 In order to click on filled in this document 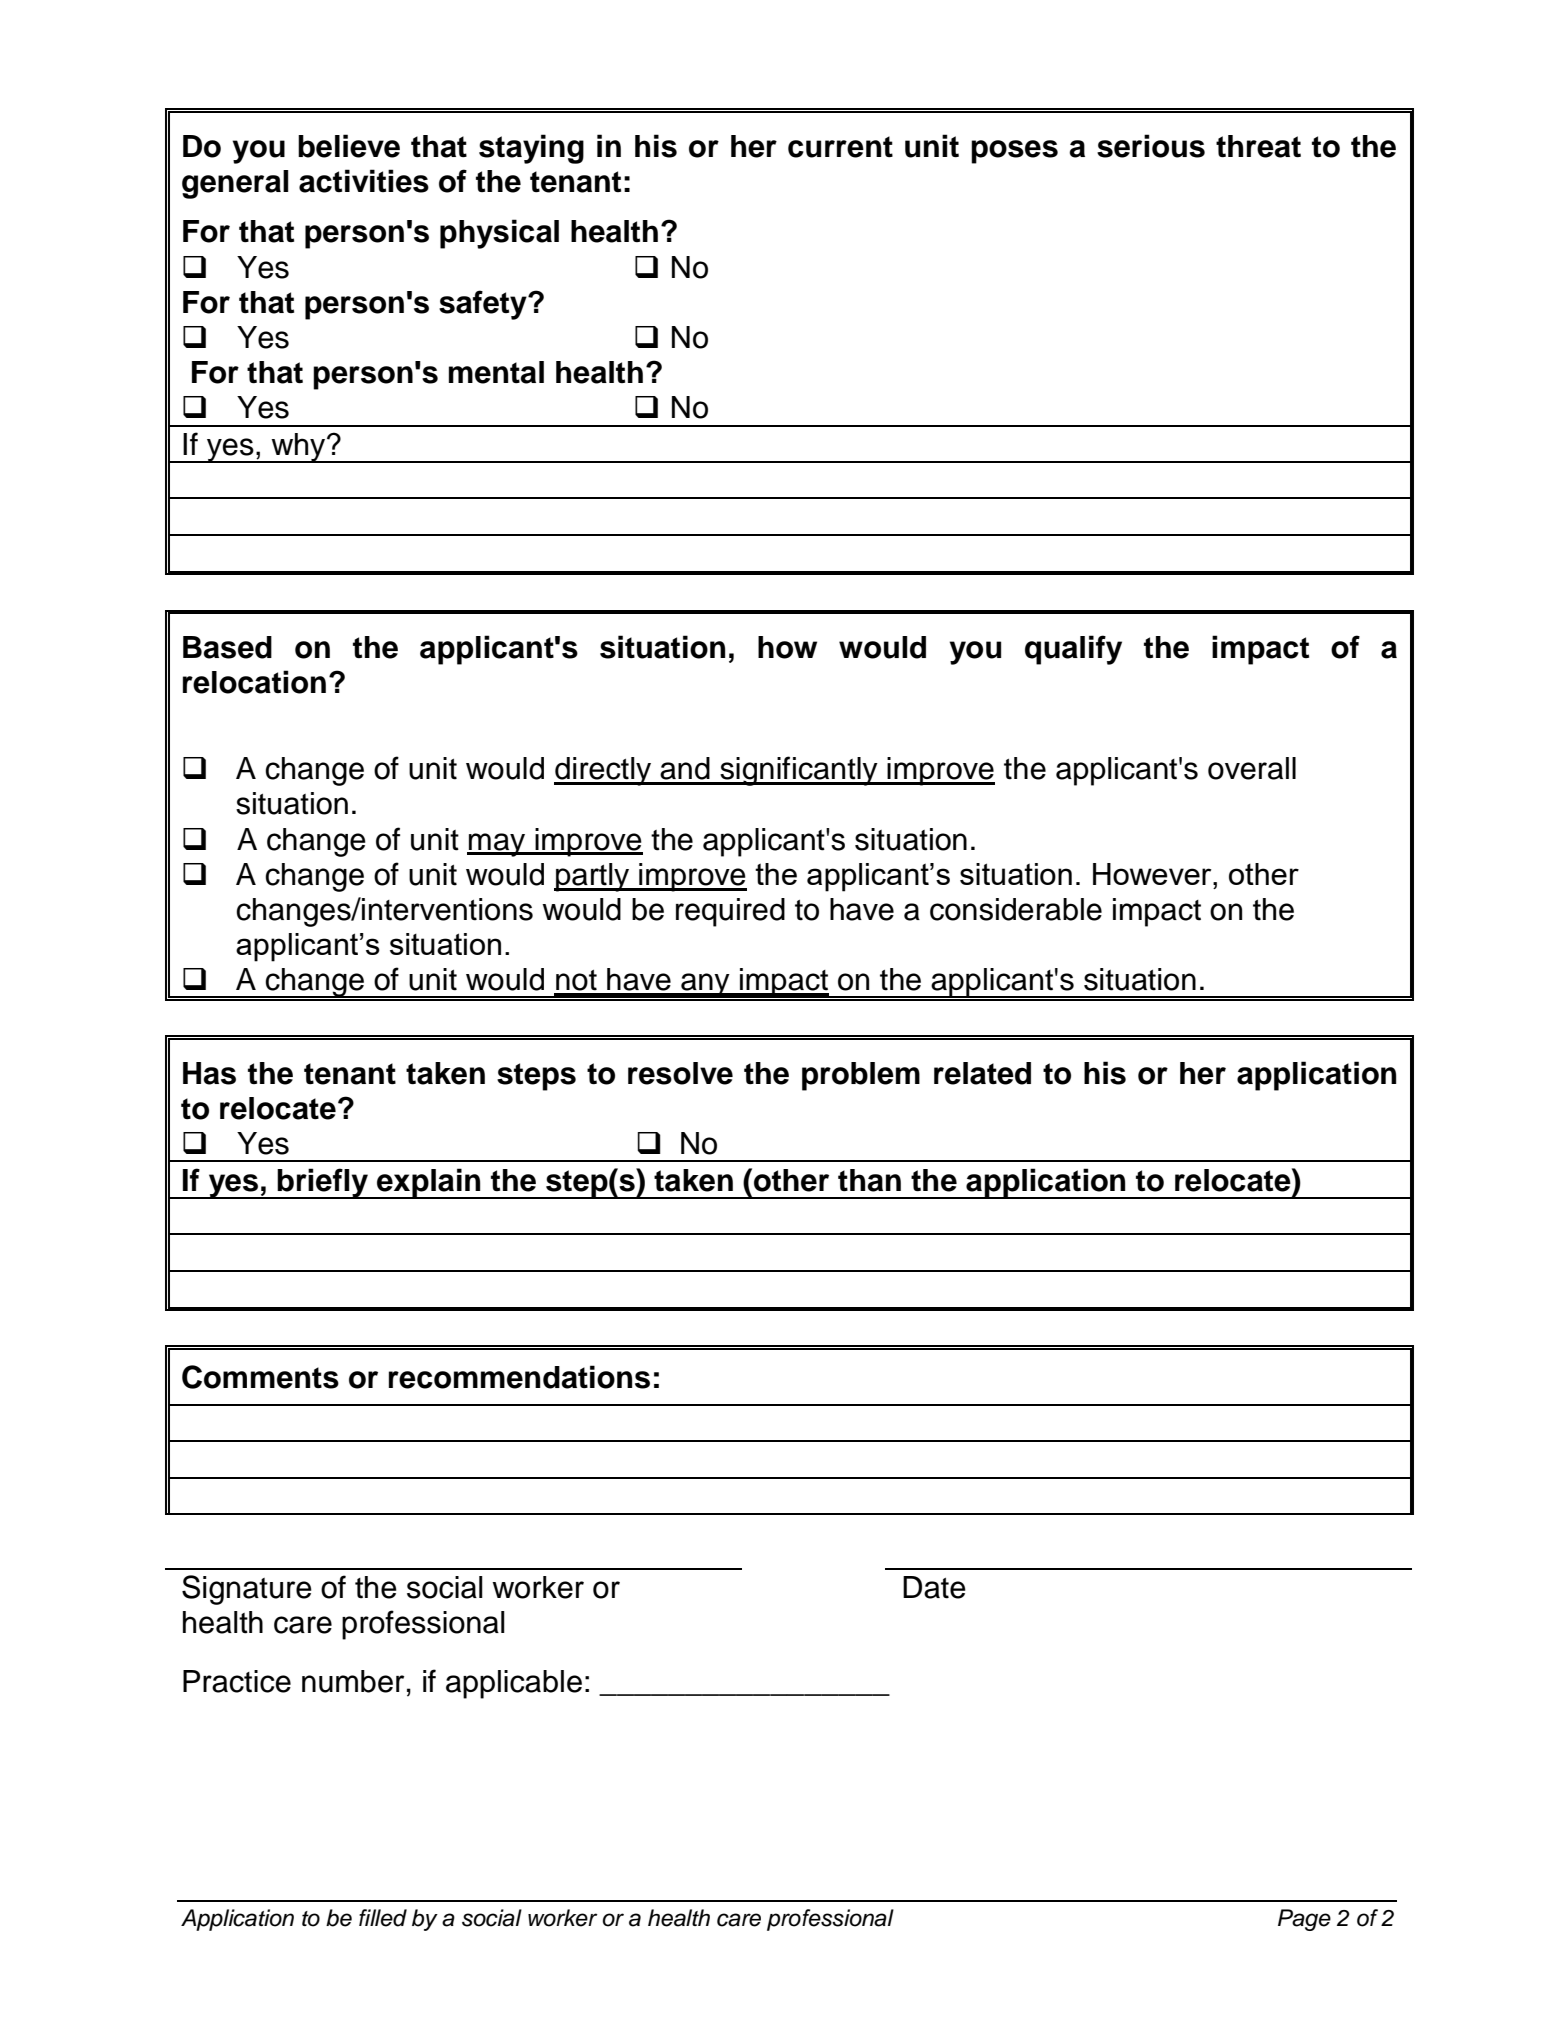, I will do `click(383, 1918)`.
